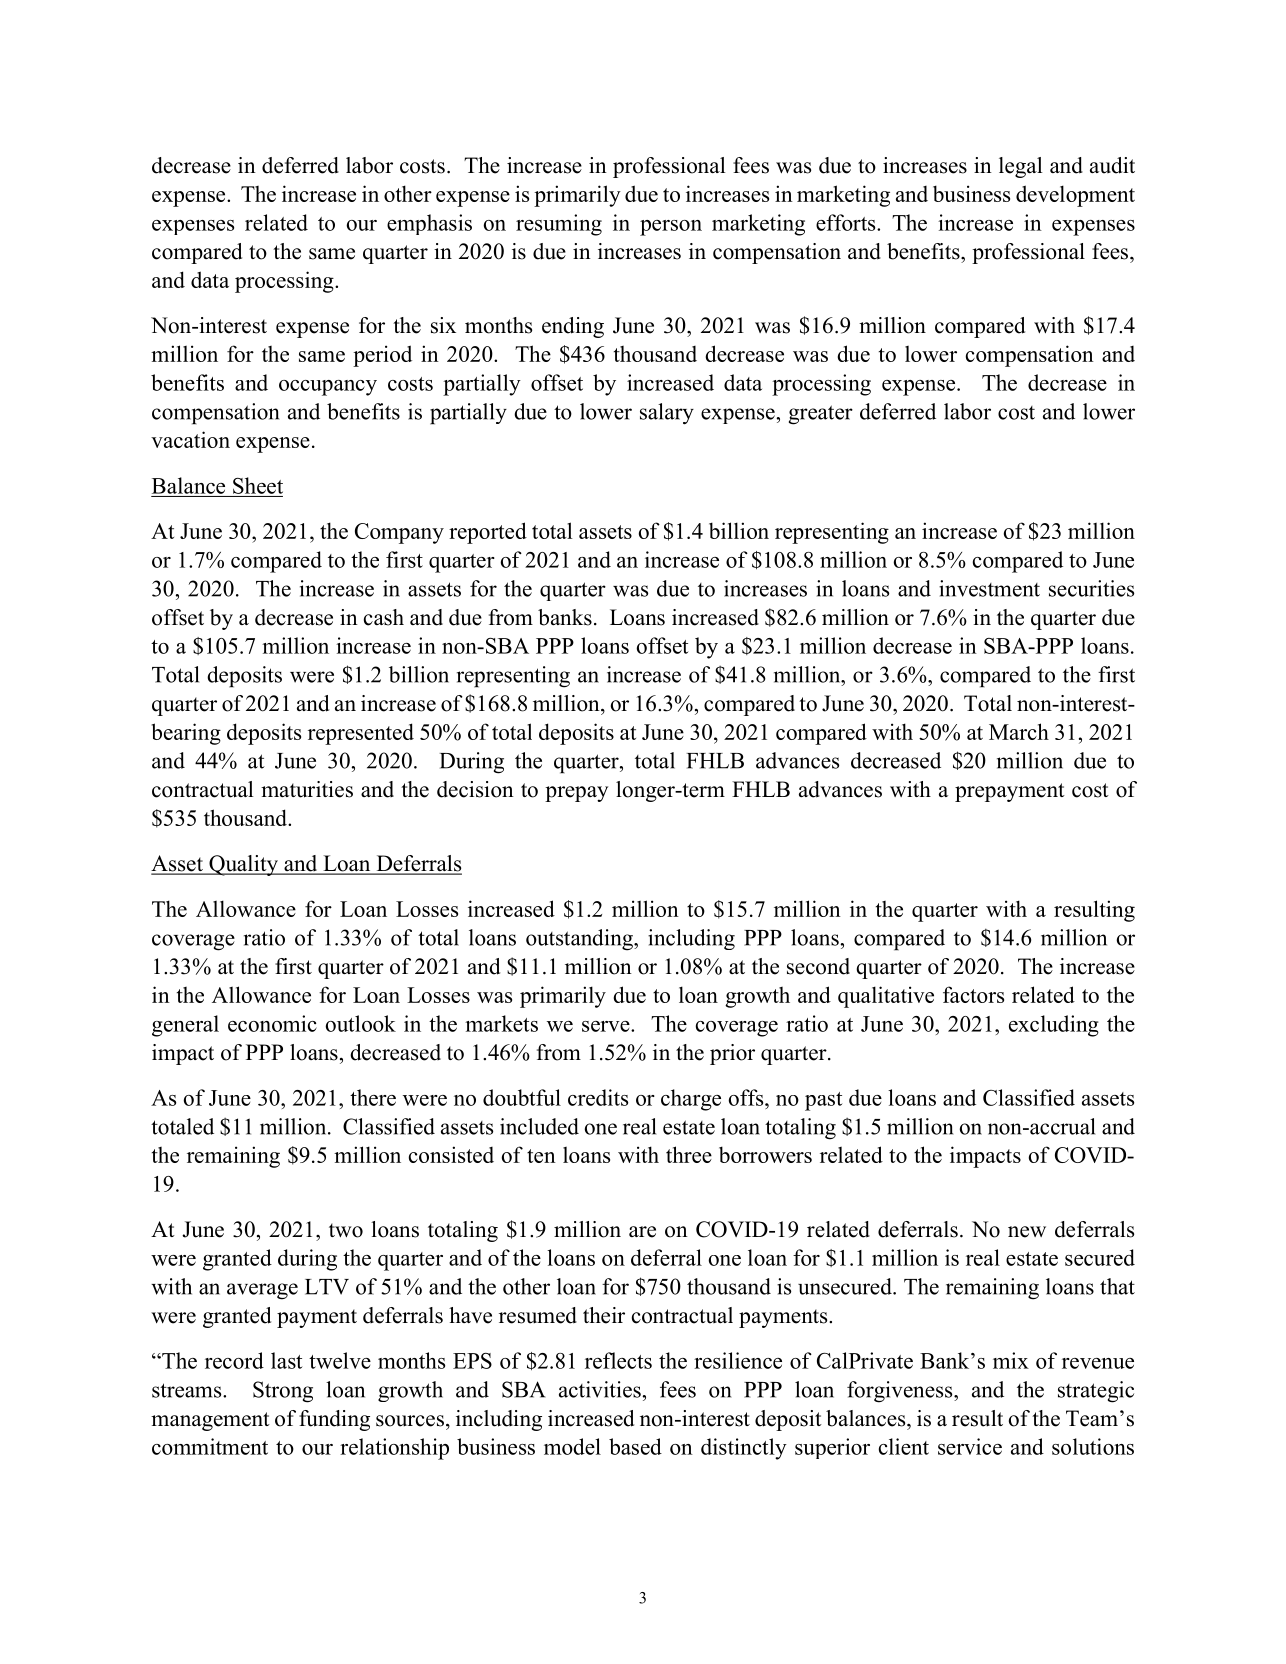  Describe the element at coordinates (667, 414) in the screenshot. I see `salary` at that location.
